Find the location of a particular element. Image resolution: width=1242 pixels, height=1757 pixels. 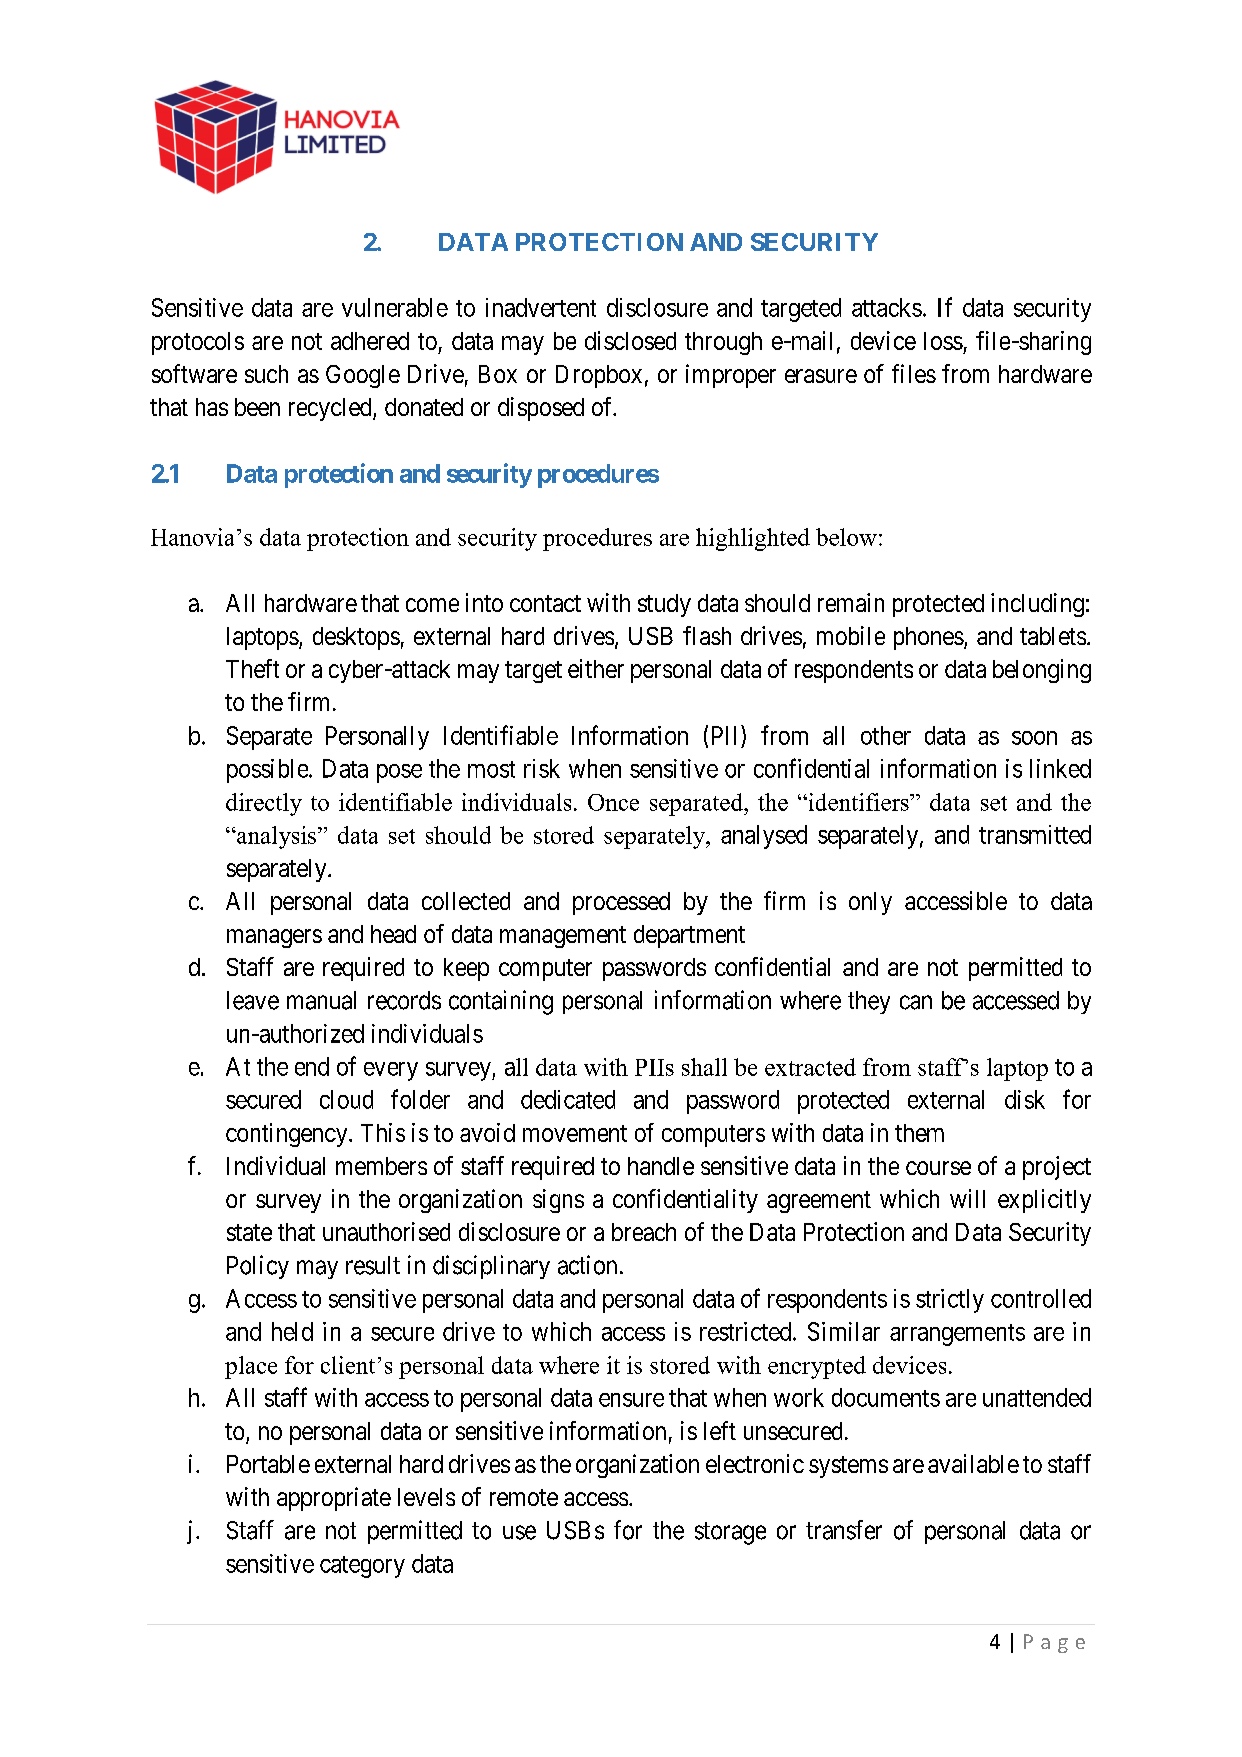

state is located at coordinates (249, 1232).
